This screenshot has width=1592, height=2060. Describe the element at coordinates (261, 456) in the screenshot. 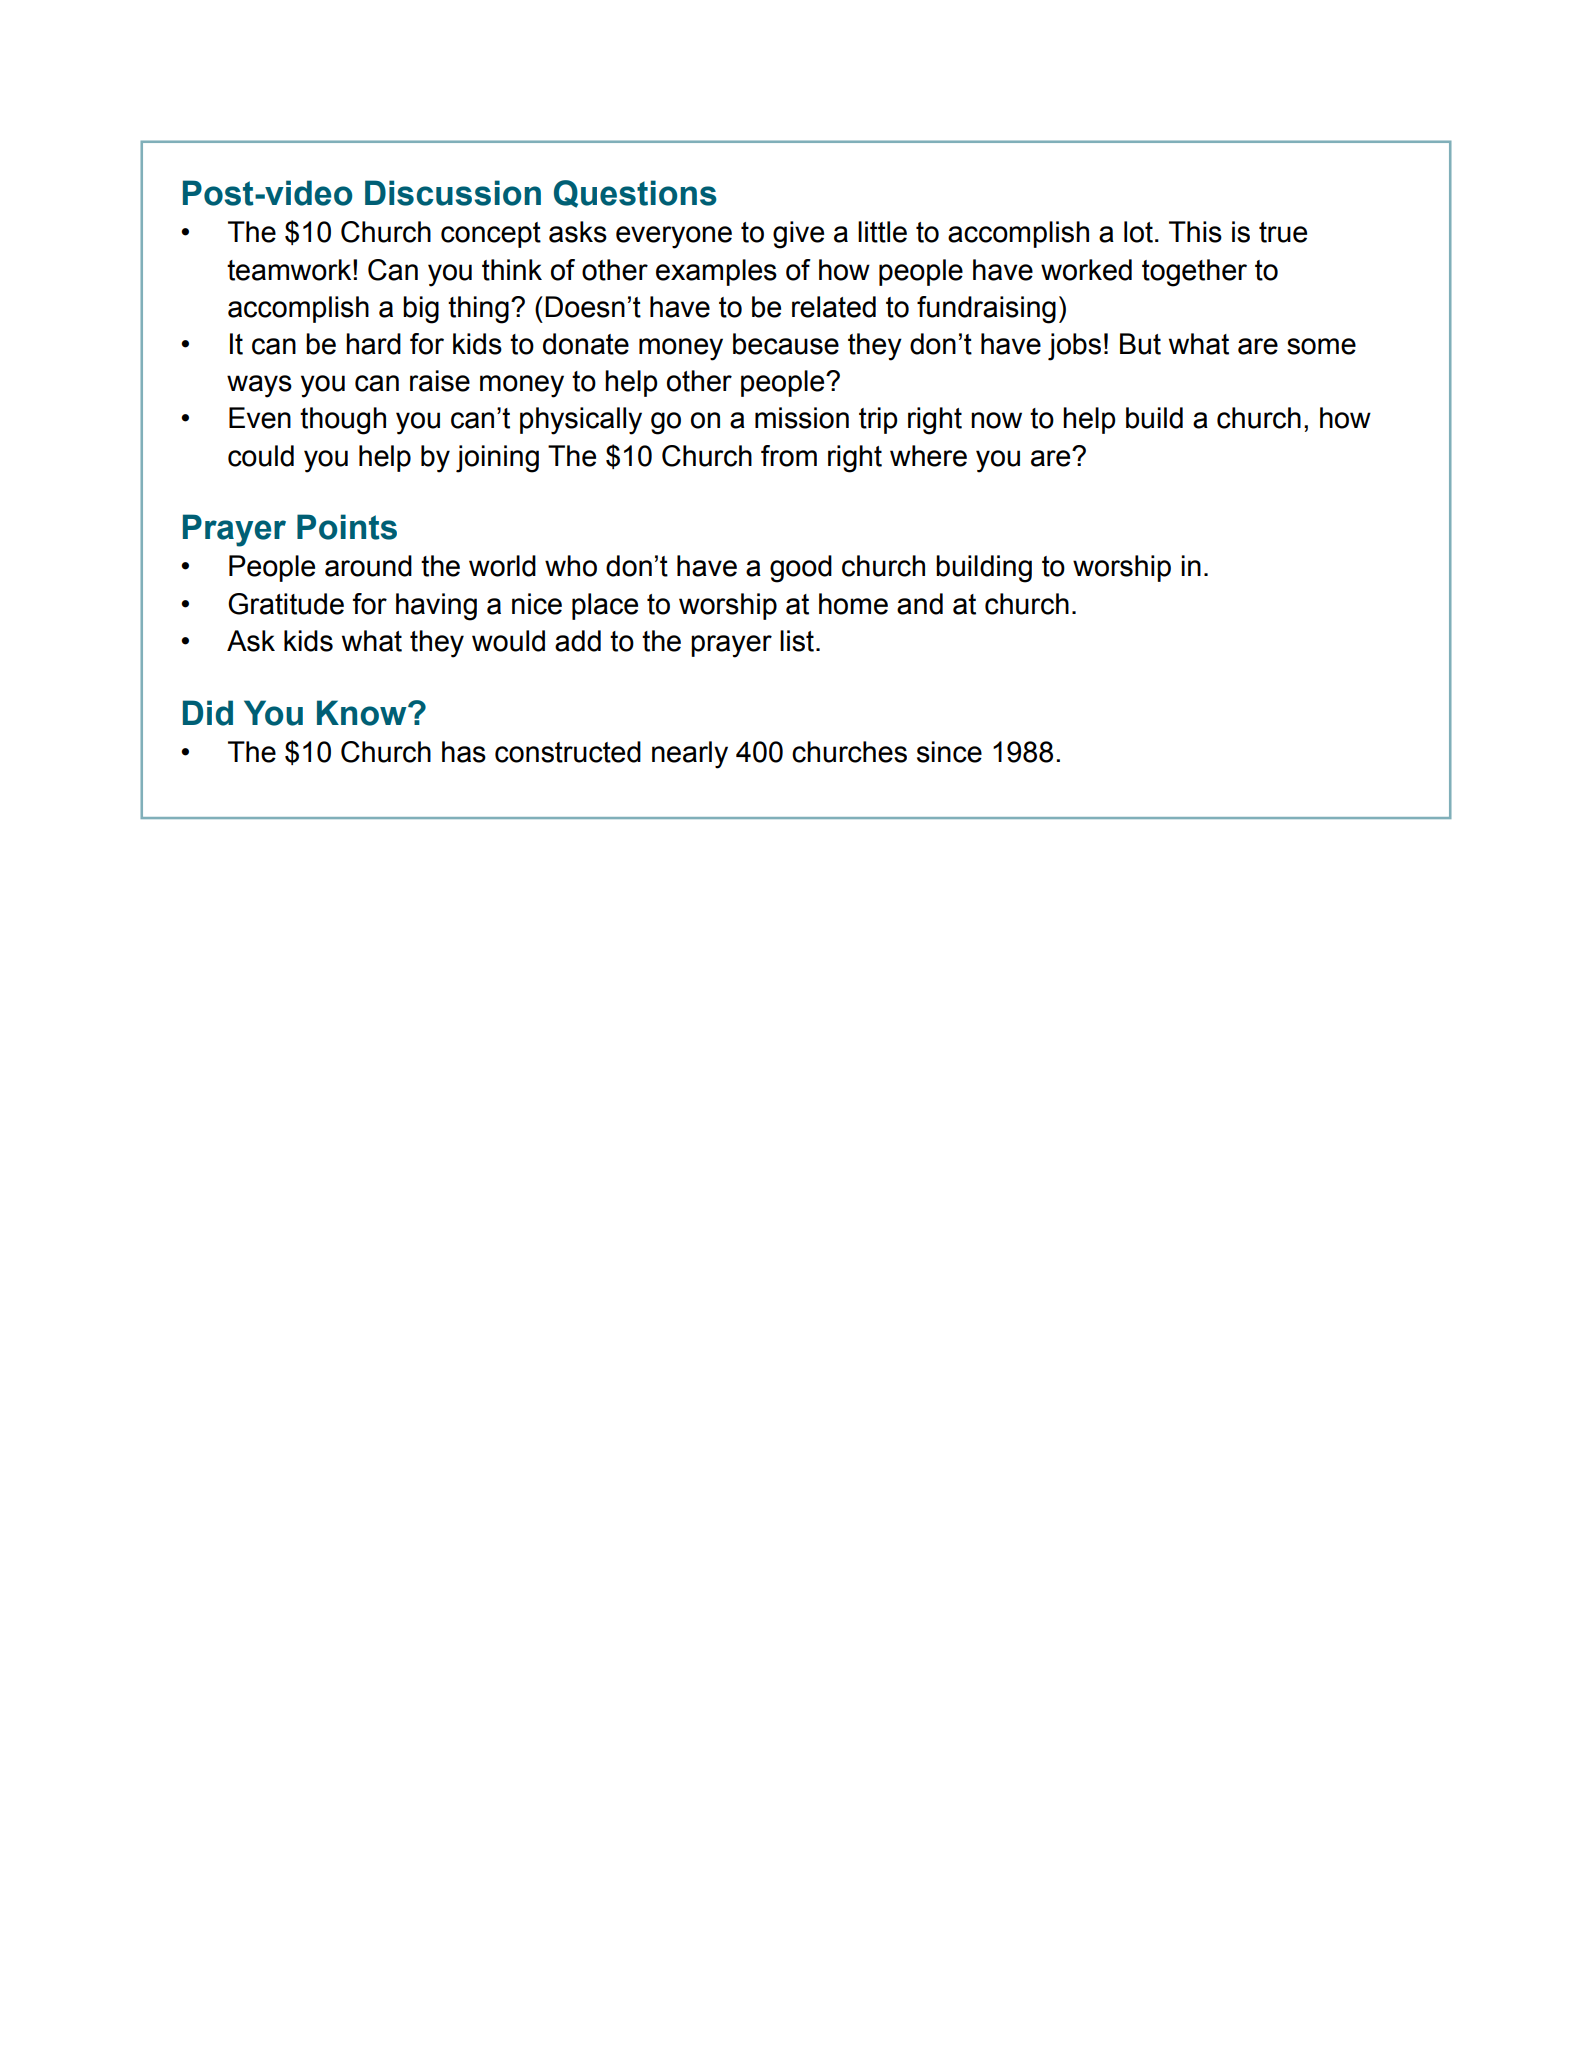

I see `could` at that location.
